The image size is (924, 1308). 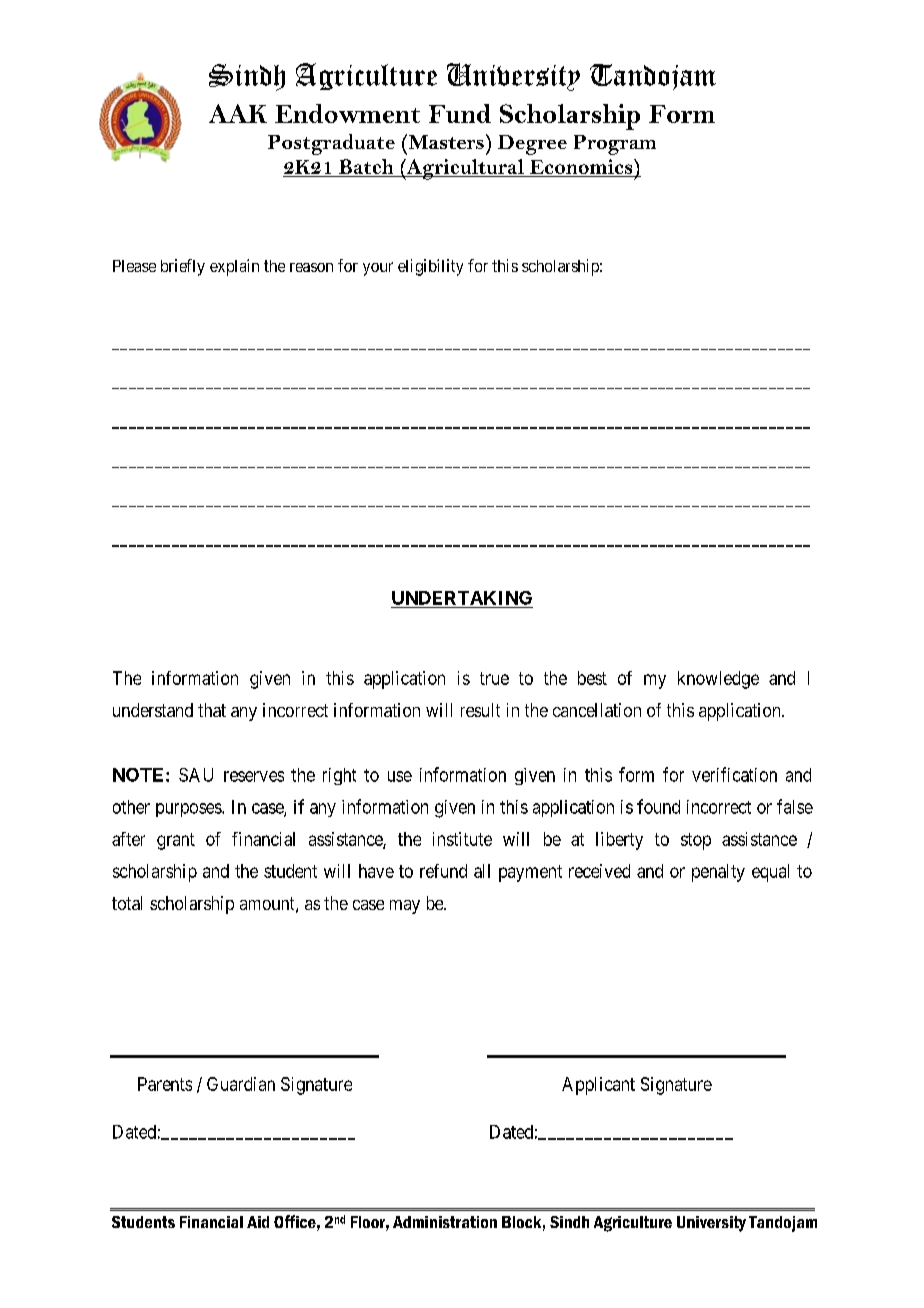 What do you see at coordinates (462, 839) in the screenshot?
I see `institute` at bounding box center [462, 839].
